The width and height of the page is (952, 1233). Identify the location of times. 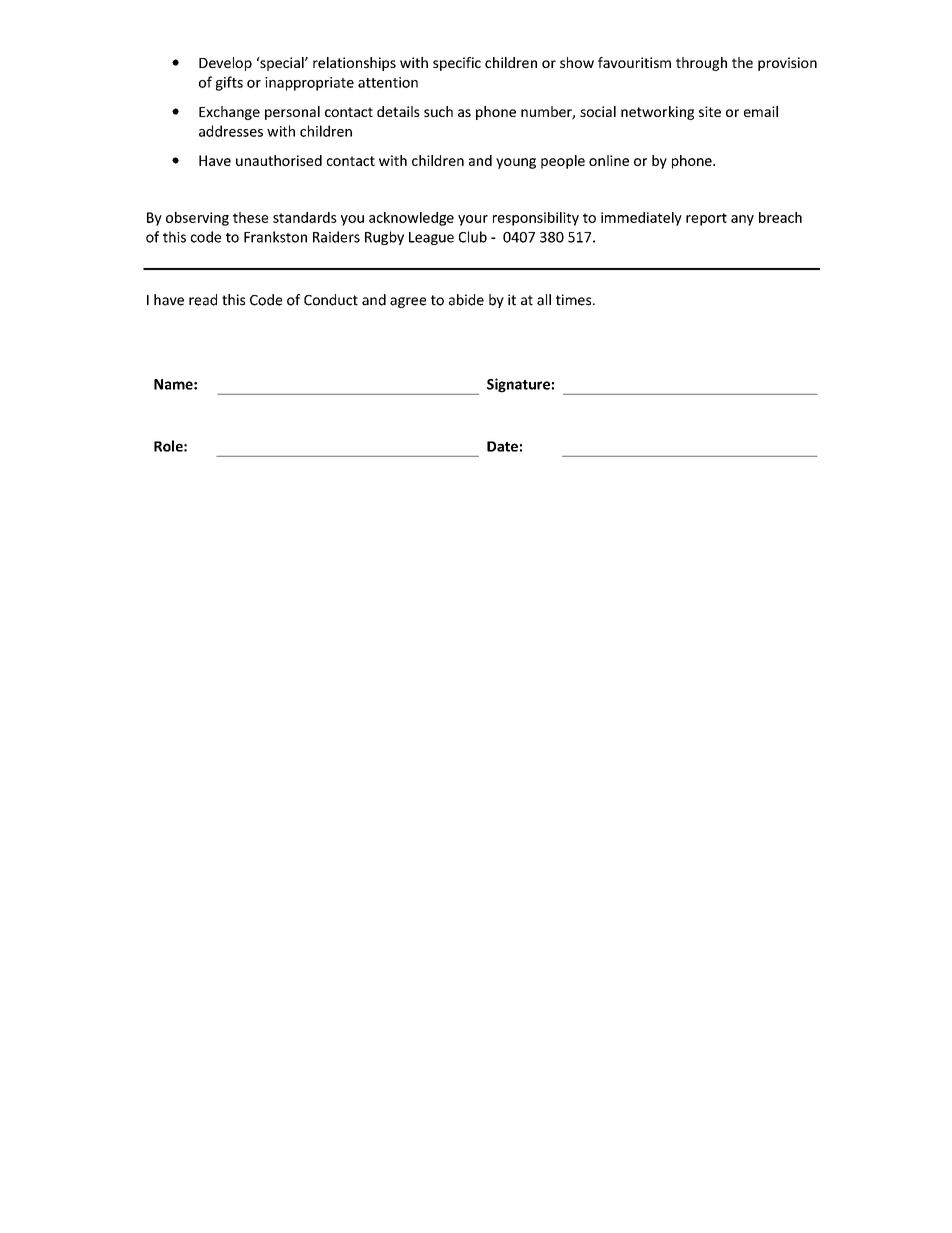
(575, 300).
